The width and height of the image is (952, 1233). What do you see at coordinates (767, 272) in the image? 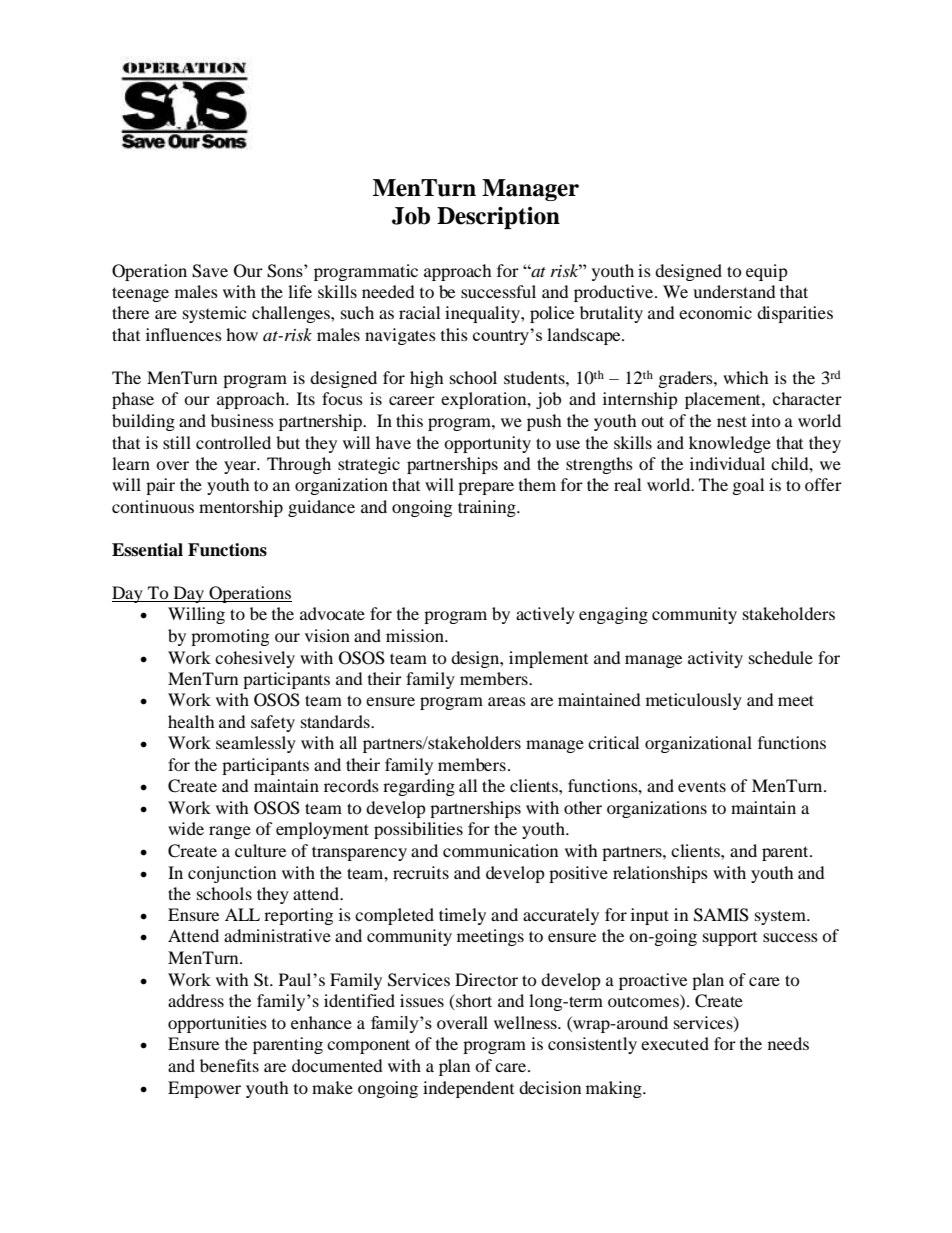
I see `equip` at bounding box center [767, 272].
